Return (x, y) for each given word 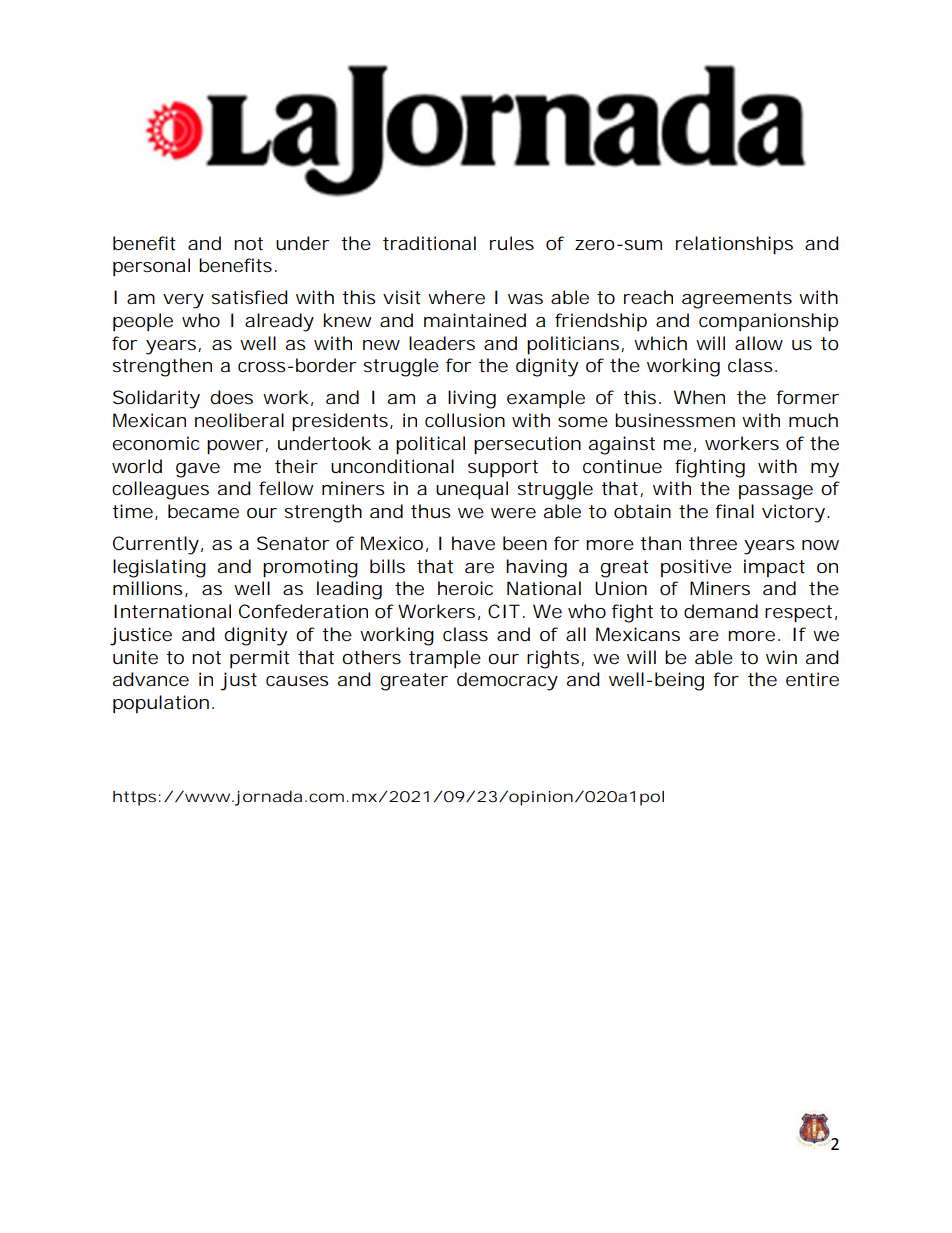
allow (759, 343)
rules (512, 243)
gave (198, 470)
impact (774, 568)
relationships (734, 245)
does (231, 397)
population (163, 704)
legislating (159, 568)
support (503, 468)
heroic (465, 588)
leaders (442, 343)
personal (151, 267)
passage (776, 492)
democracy (507, 681)
